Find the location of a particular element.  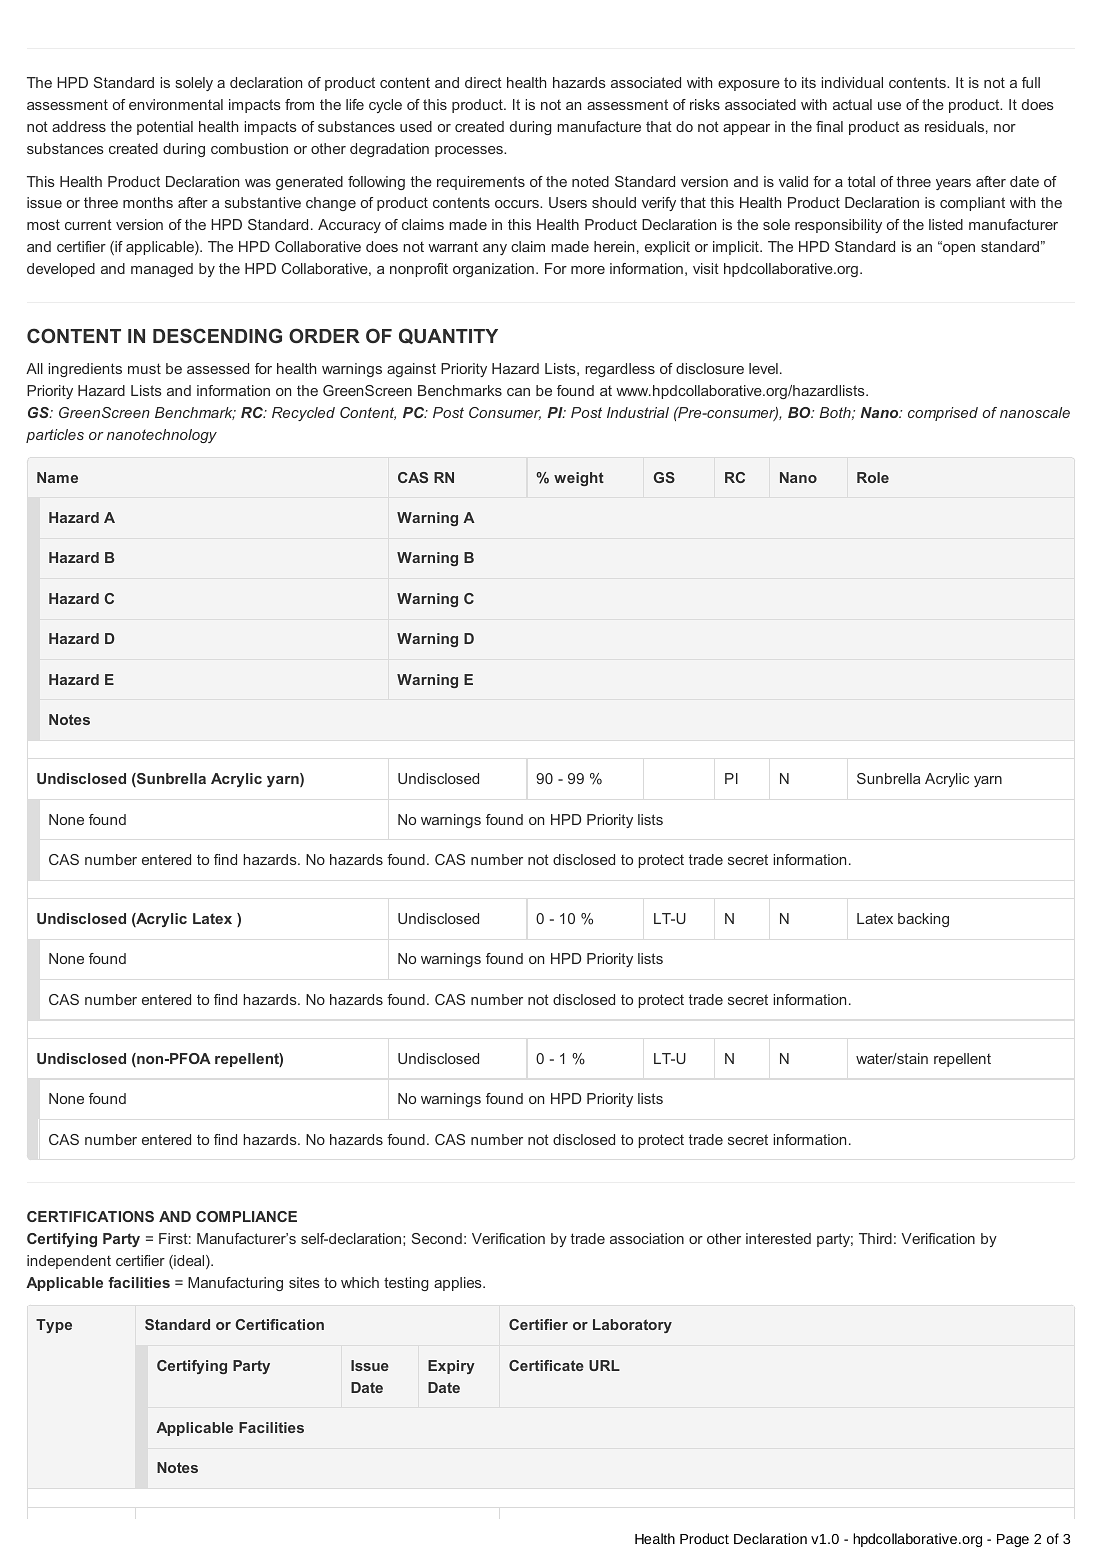

Role is located at coordinates (873, 477).
